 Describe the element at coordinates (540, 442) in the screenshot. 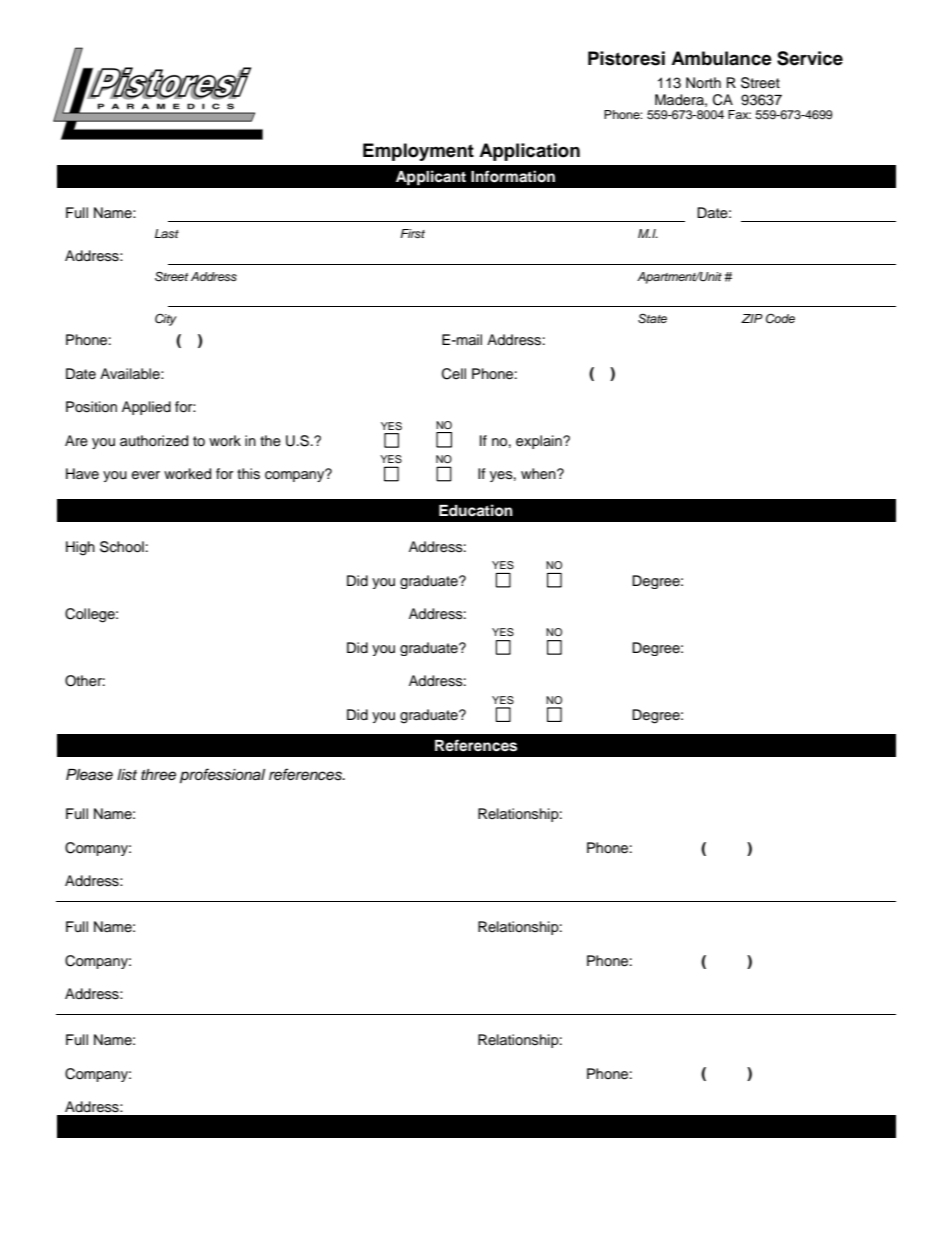

I see `explain` at that location.
